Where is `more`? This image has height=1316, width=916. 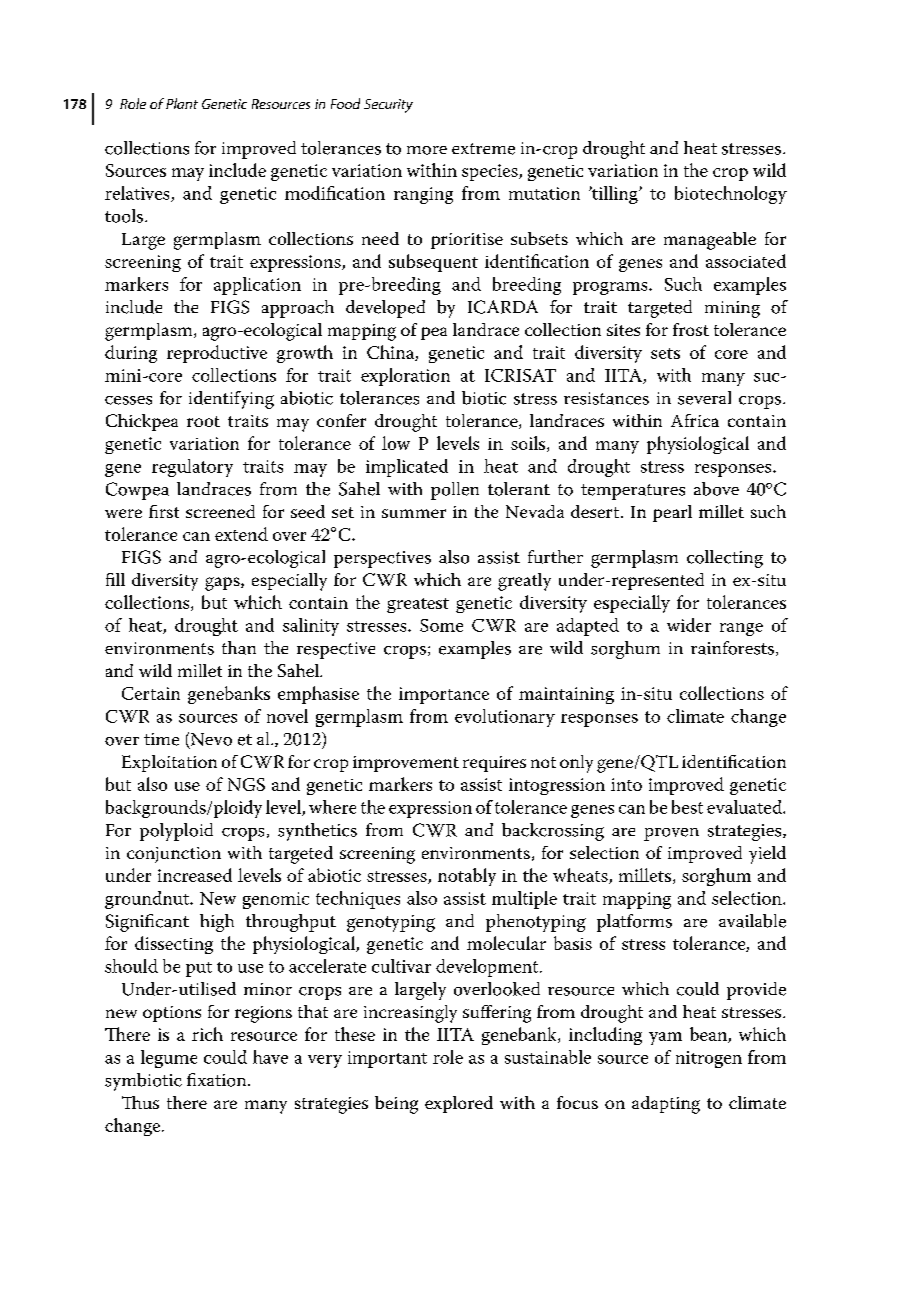 more is located at coordinates (427, 150).
